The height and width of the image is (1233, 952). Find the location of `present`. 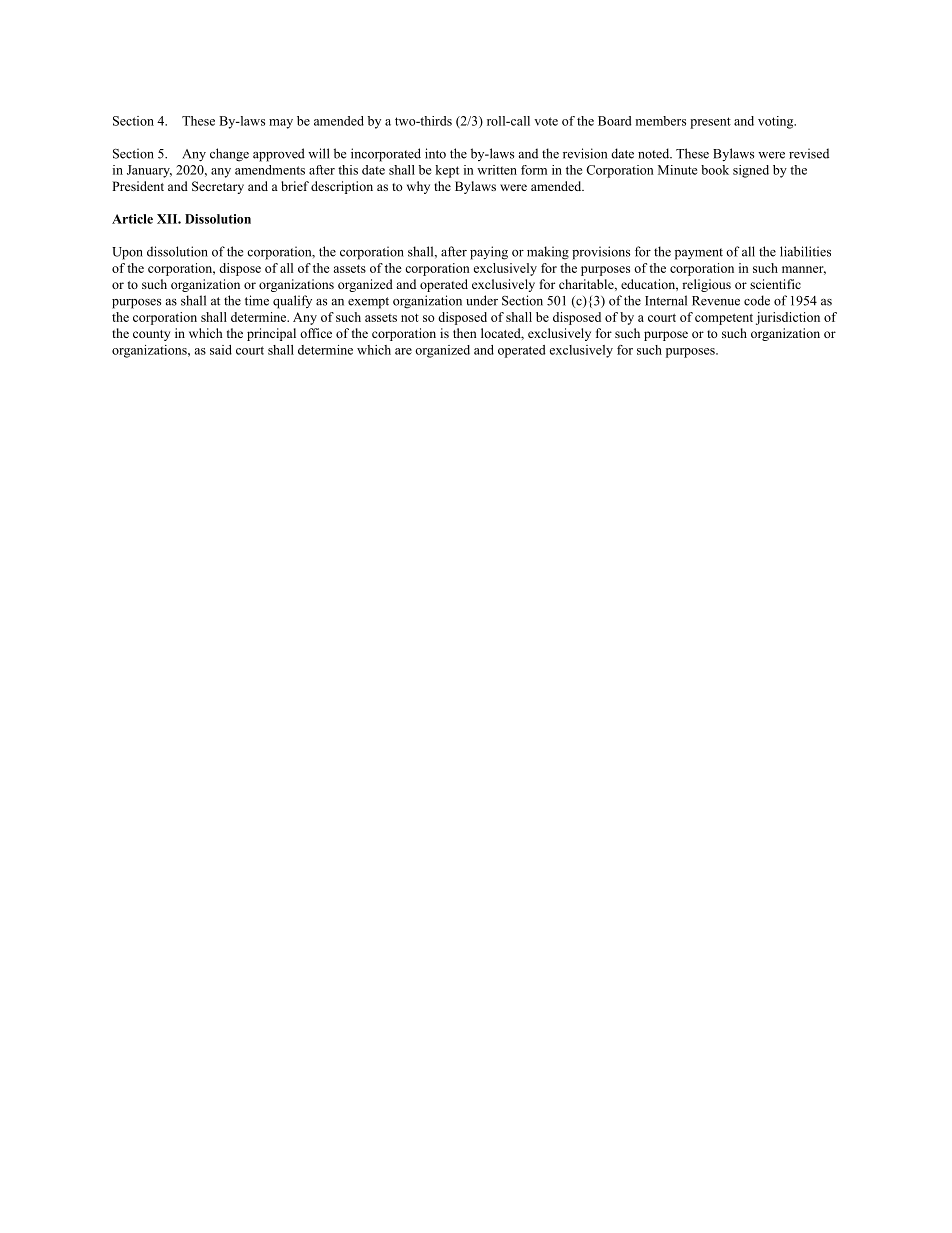

present is located at coordinates (710, 123).
